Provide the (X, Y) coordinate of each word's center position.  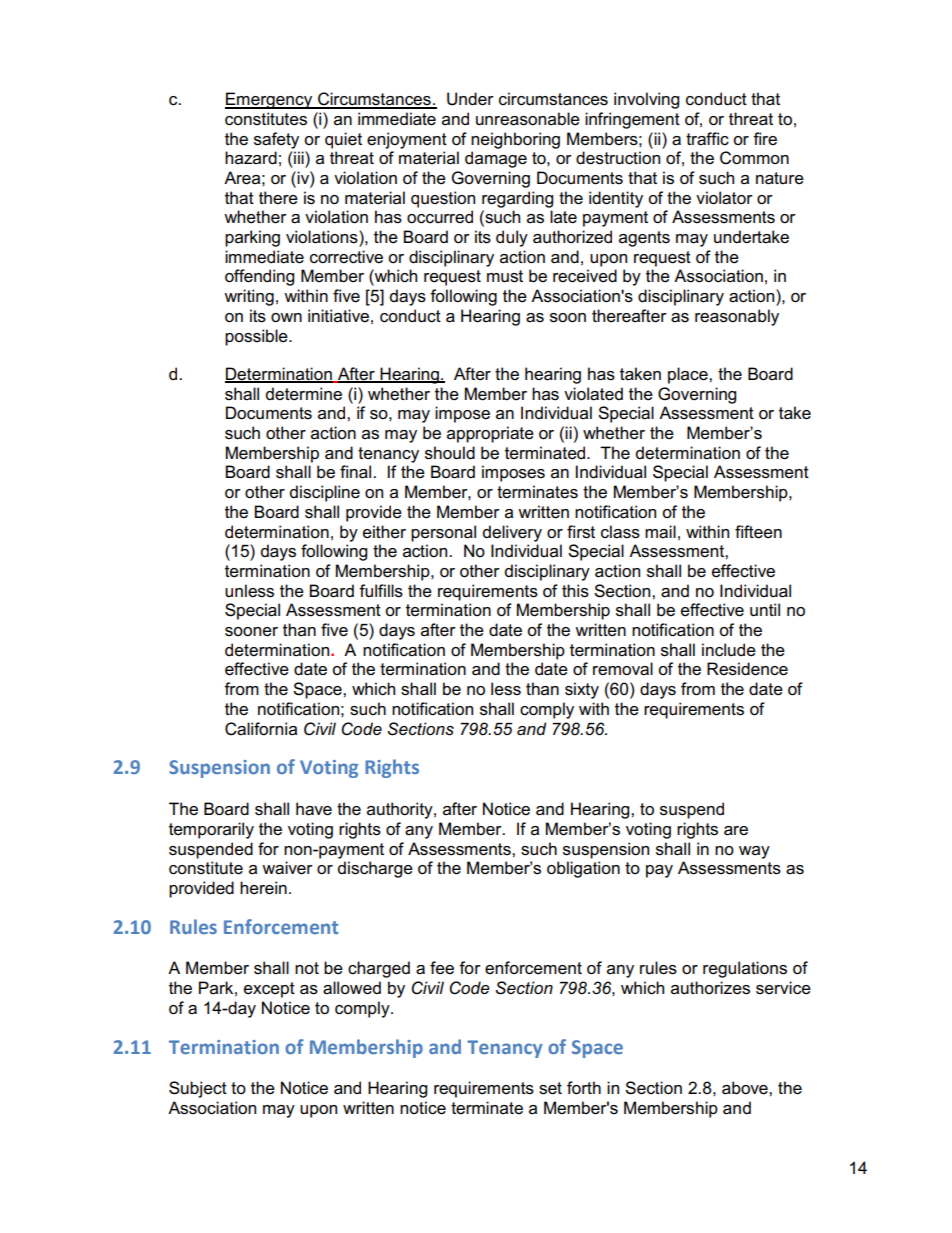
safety (276, 140)
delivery (512, 533)
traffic (707, 139)
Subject (198, 1089)
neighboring (515, 140)
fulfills (381, 591)
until (765, 610)
